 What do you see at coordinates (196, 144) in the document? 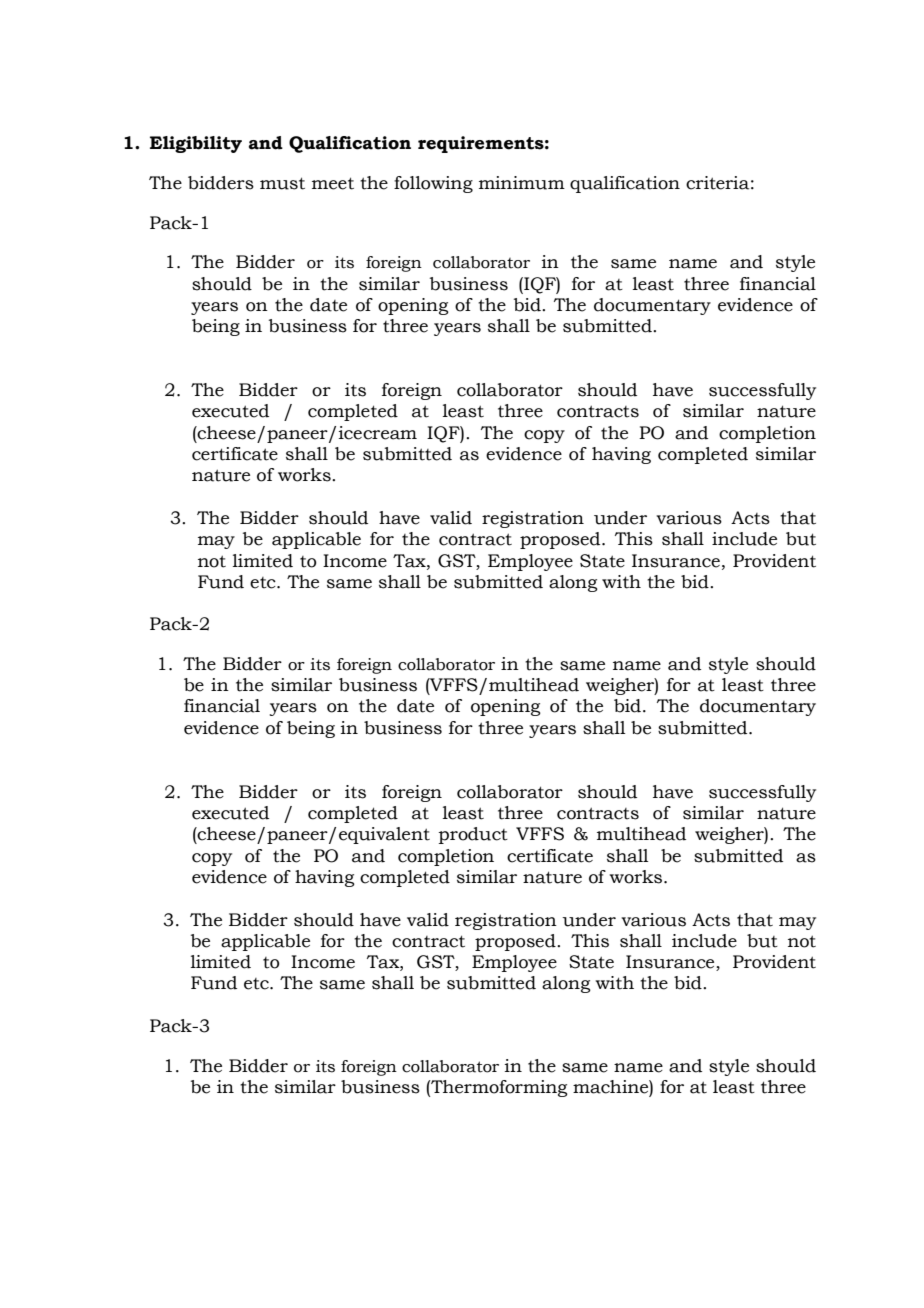
I see `Eligibility` at bounding box center [196, 144].
